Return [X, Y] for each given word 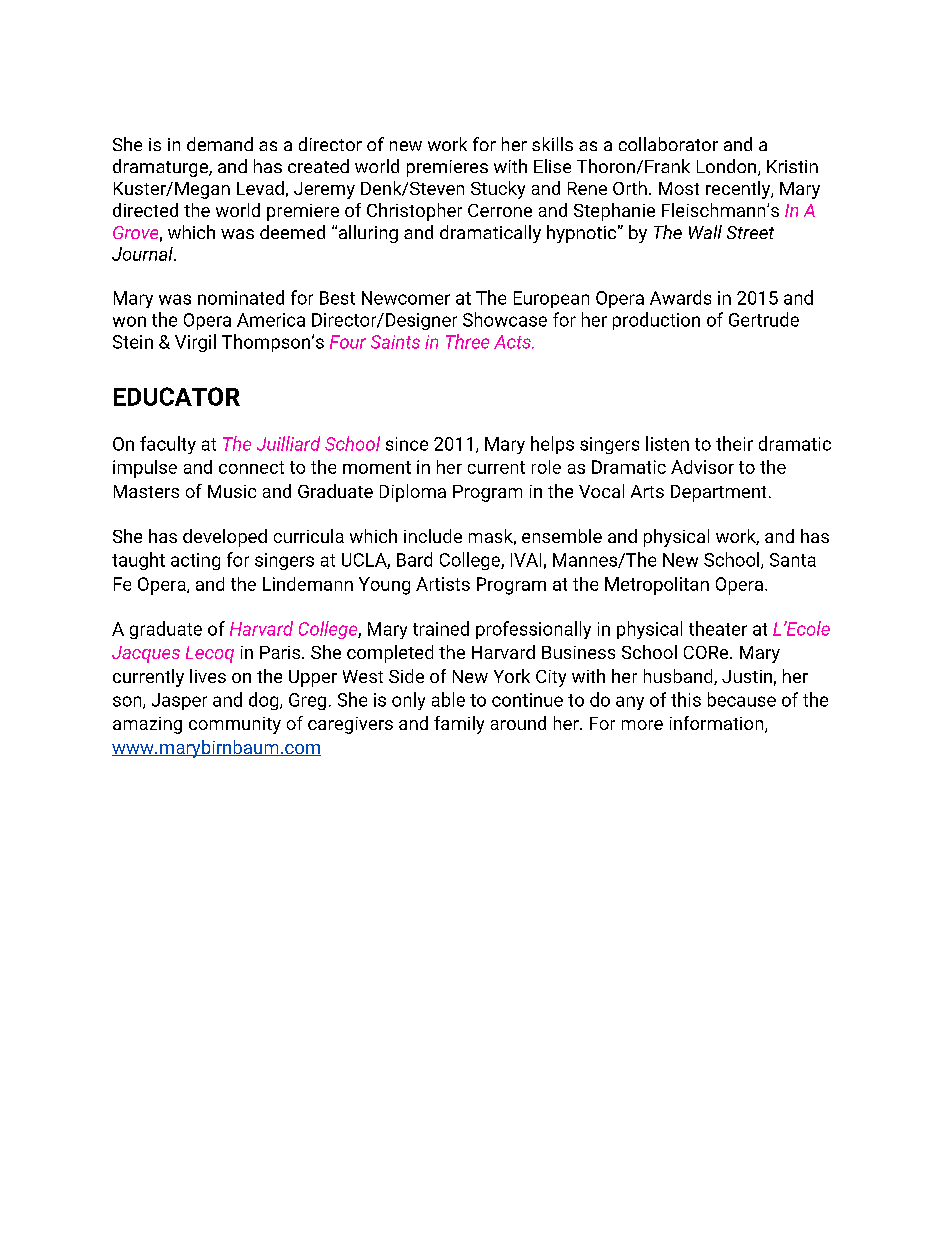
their [734, 443]
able [448, 699]
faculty [168, 445]
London [728, 167]
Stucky [498, 190]
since [407, 444]
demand [220, 144]
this [686, 699]
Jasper [179, 701]
